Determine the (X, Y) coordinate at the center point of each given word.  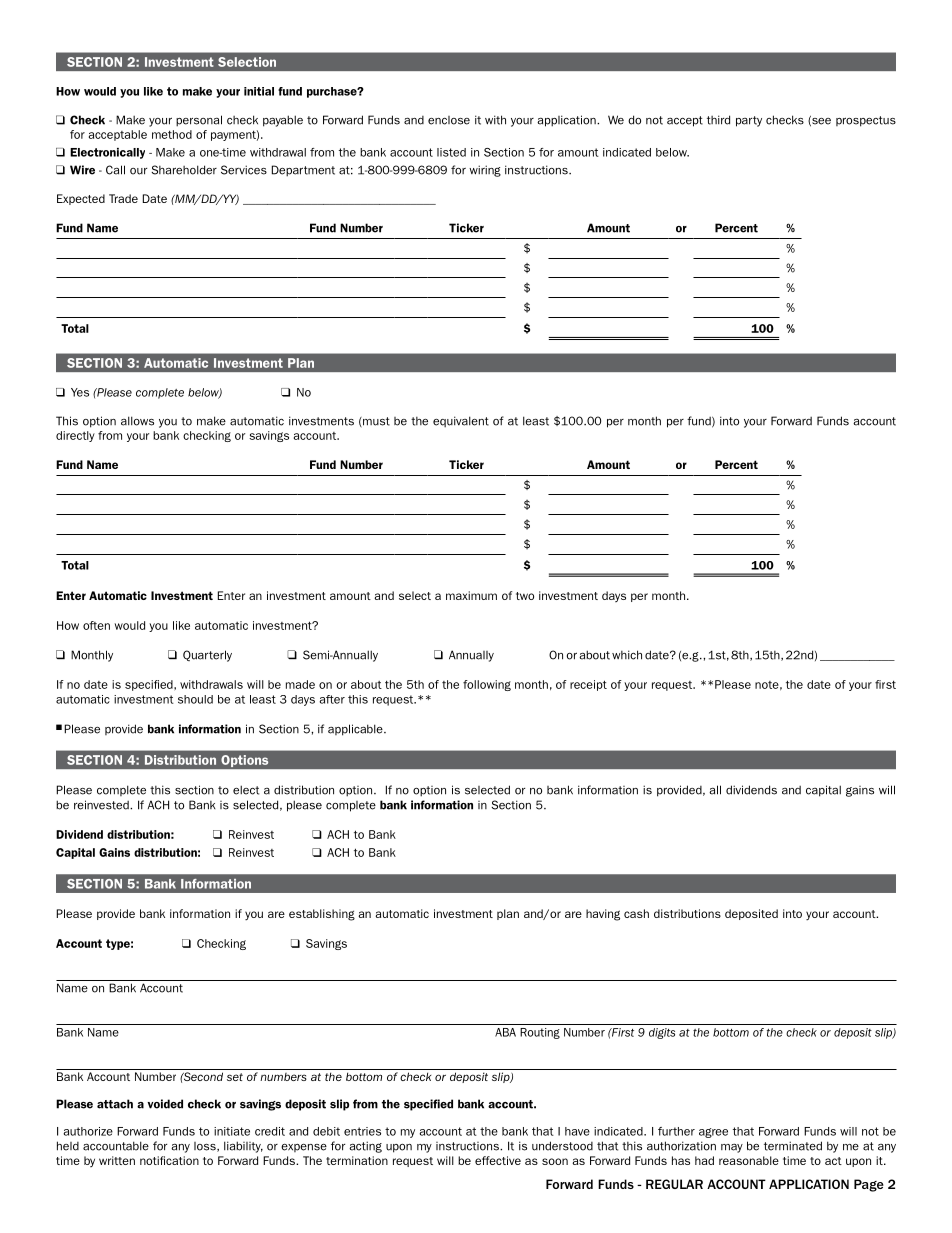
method (172, 134)
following (487, 685)
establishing (322, 915)
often (96, 625)
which (627, 655)
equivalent (461, 422)
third (718, 120)
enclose (449, 120)
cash (636, 913)
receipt (588, 685)
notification (169, 1160)
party (749, 121)
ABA (505, 1032)
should (195, 699)
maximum (471, 595)
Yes (80, 392)
